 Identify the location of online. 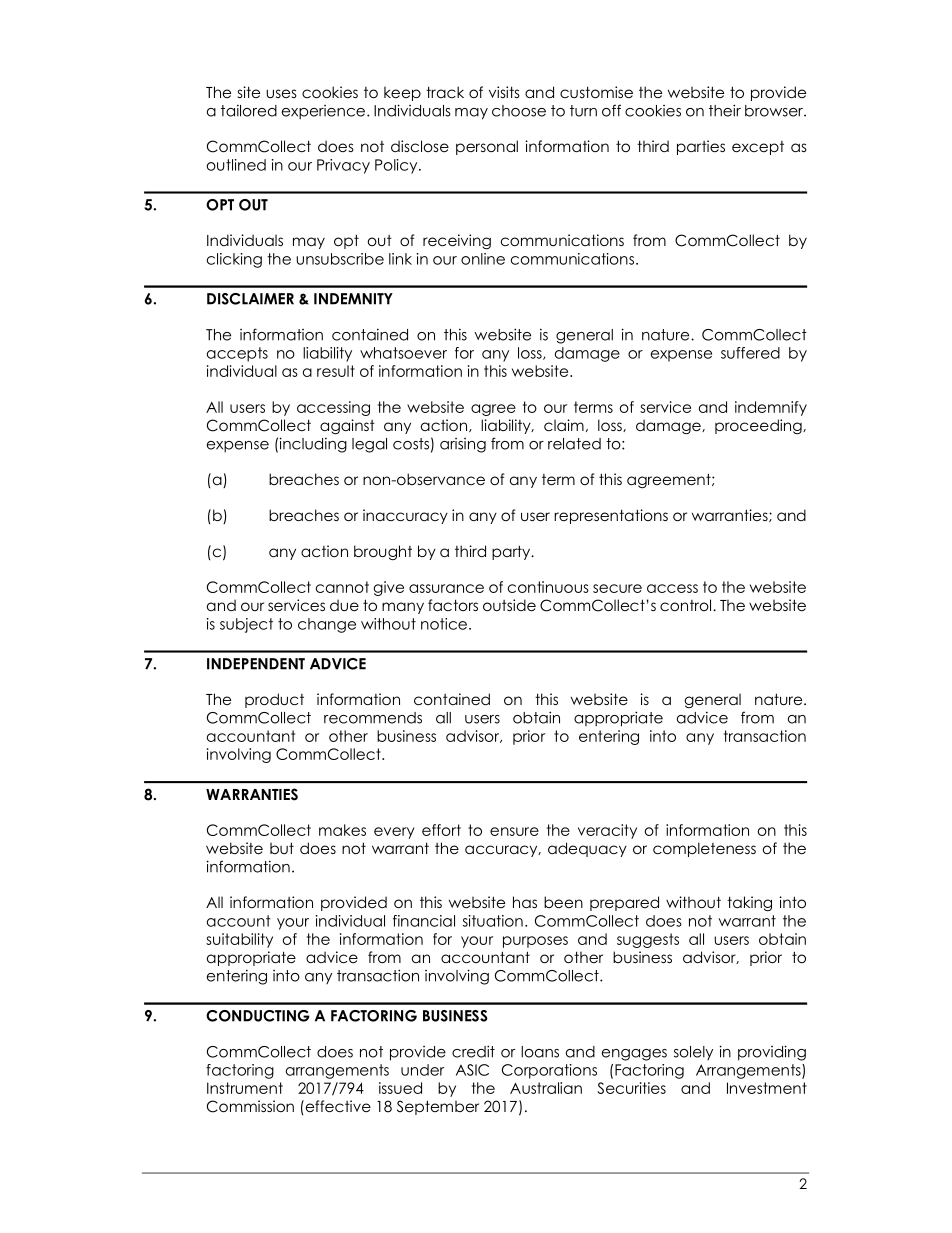
(483, 259).
